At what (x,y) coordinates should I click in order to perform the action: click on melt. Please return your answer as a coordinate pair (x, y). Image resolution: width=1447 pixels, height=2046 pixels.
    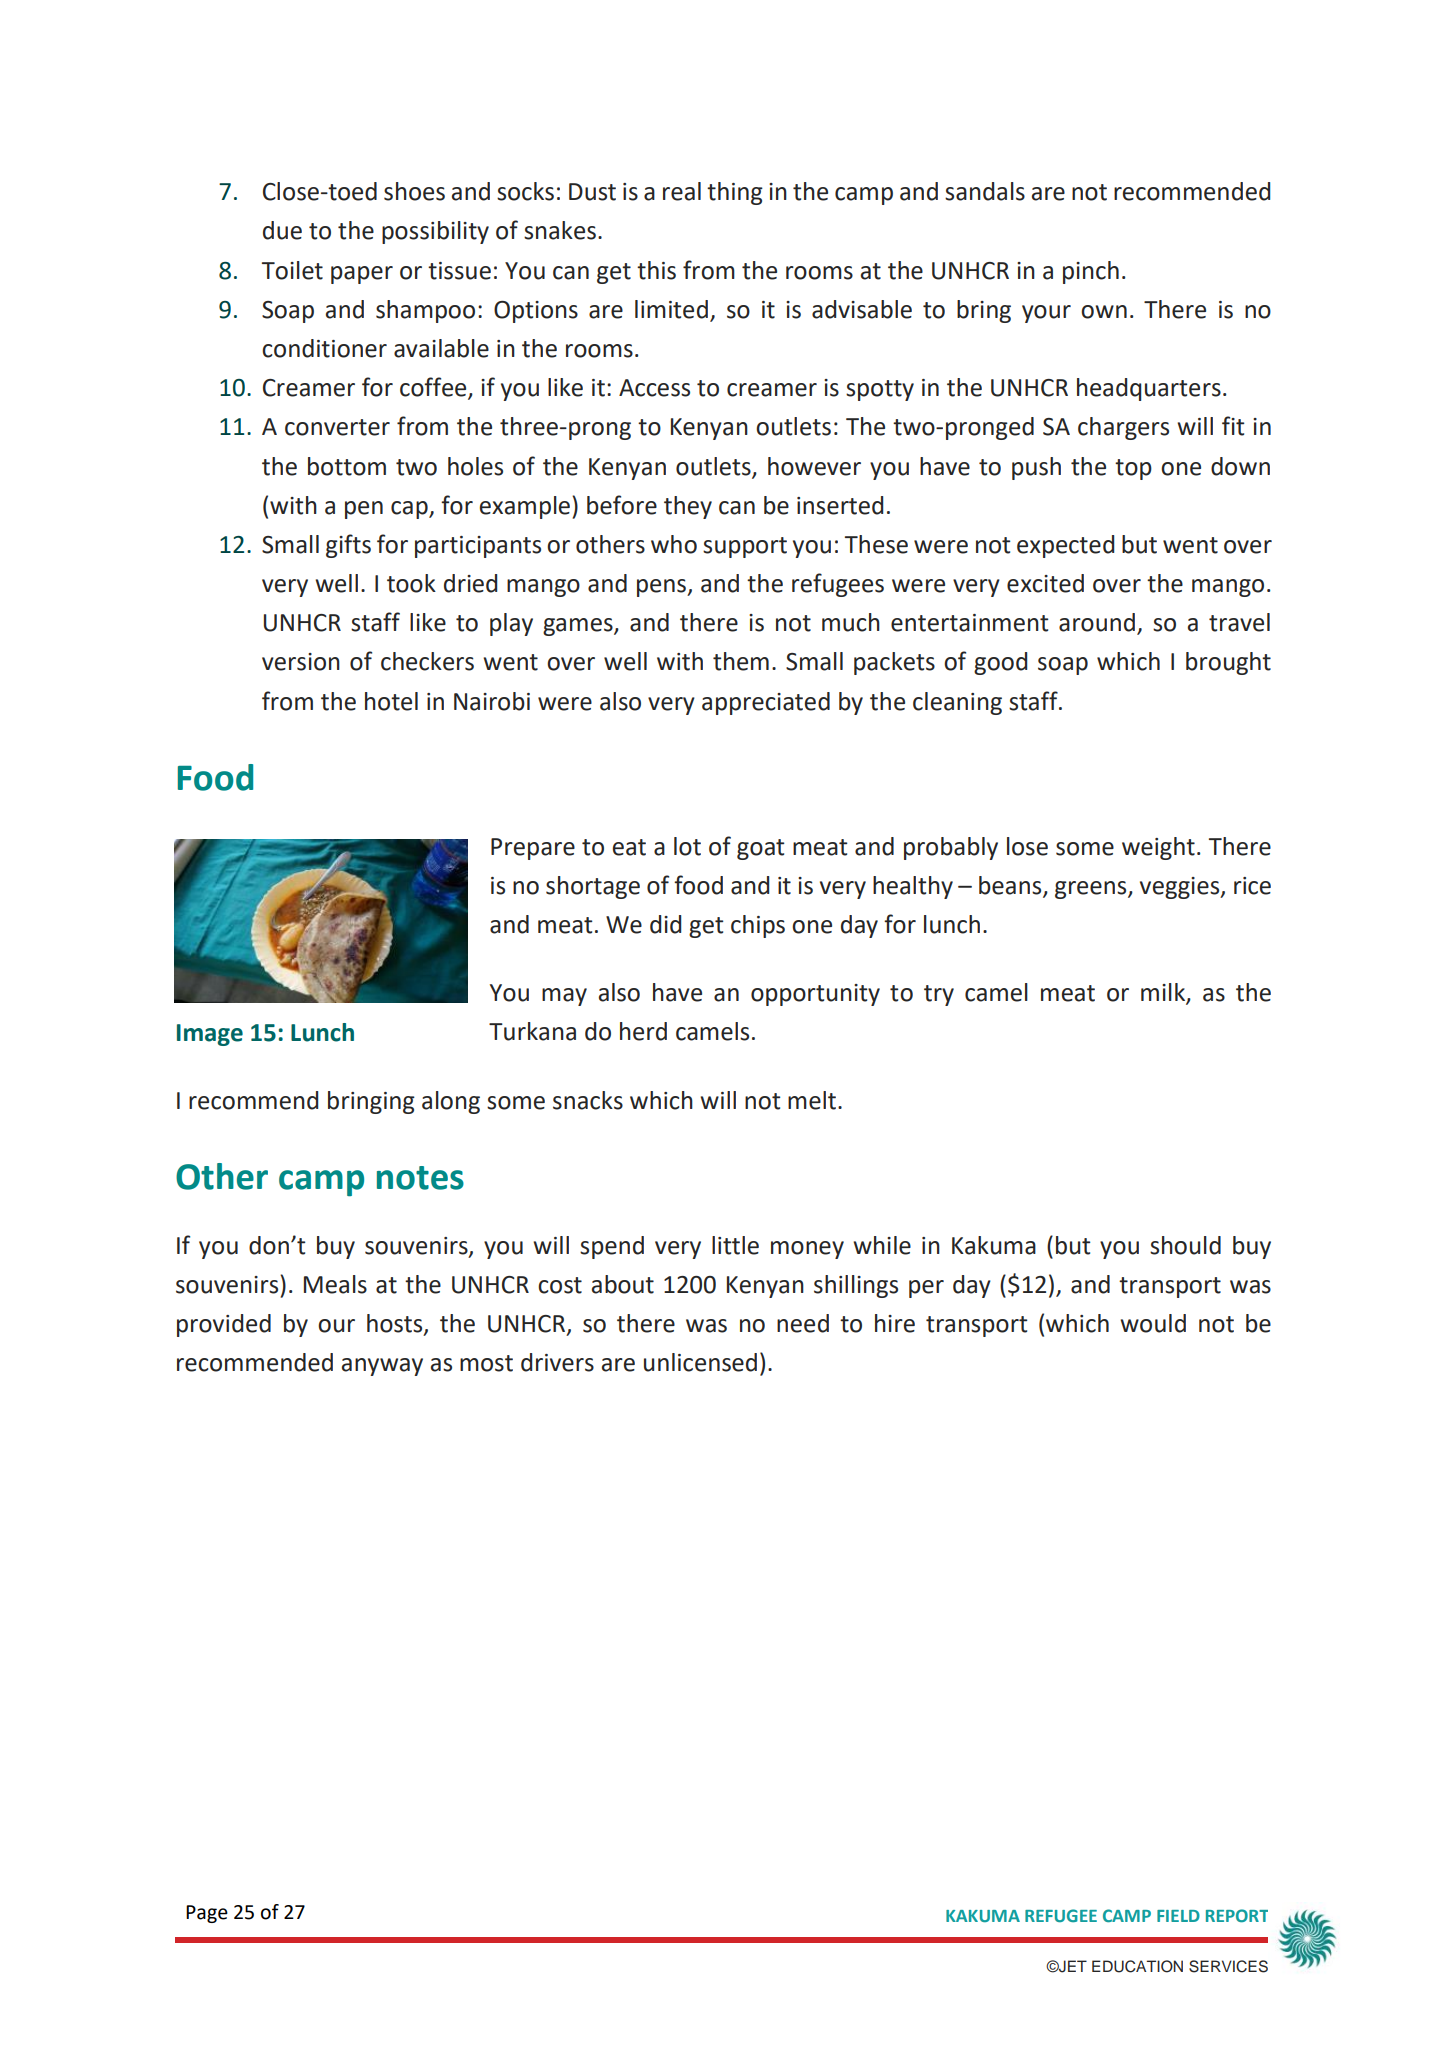
    Looking at the image, I should click on (812, 1100).
